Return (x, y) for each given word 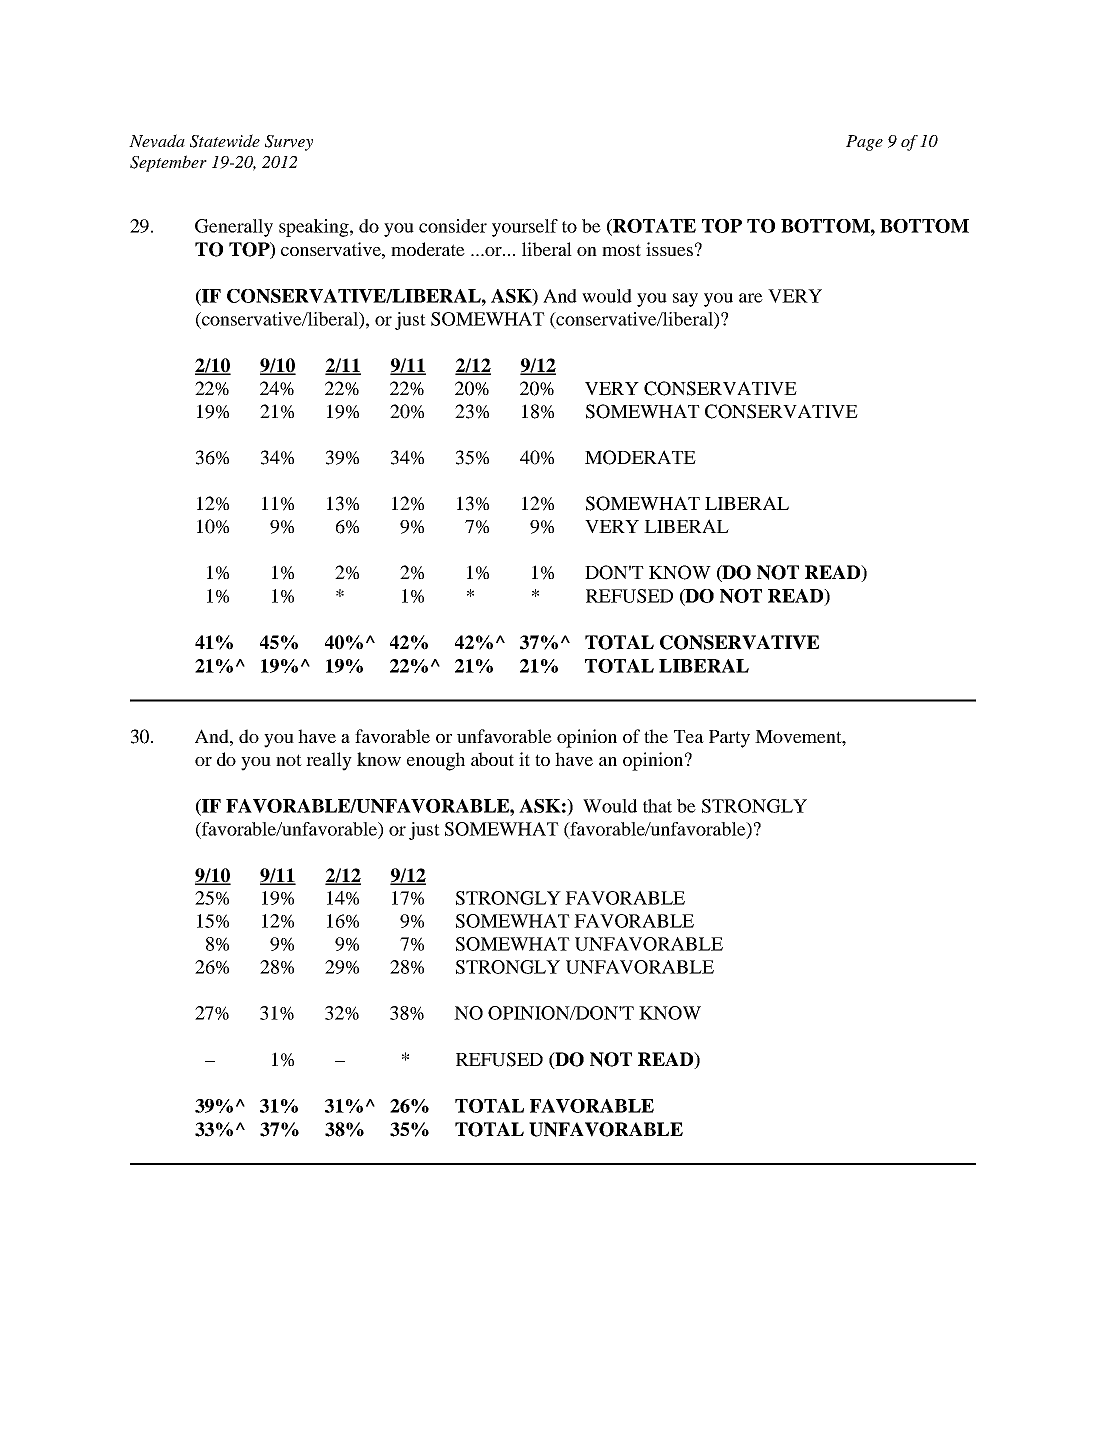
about (492, 759)
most (621, 250)
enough (436, 761)
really (329, 761)
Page (864, 143)
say (685, 300)
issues (669, 249)
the (656, 736)
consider (453, 226)
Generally (234, 228)
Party (729, 739)
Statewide (225, 141)
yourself (525, 228)
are (751, 298)
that (657, 806)
